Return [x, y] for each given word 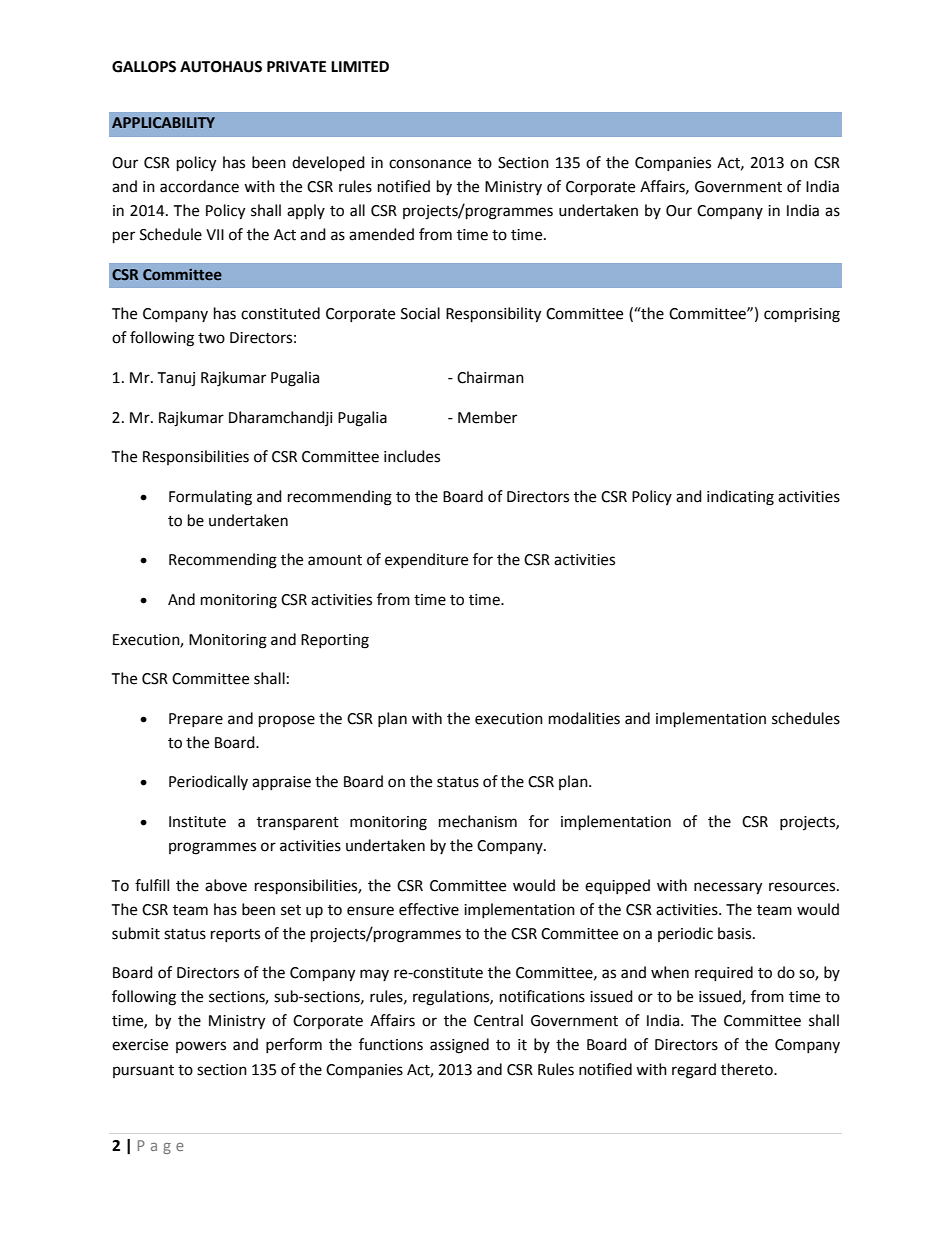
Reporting [335, 641]
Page [161, 1147]
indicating [740, 498]
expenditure [426, 560]
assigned [459, 1046]
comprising [802, 315]
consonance [430, 164]
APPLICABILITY [163, 122]
